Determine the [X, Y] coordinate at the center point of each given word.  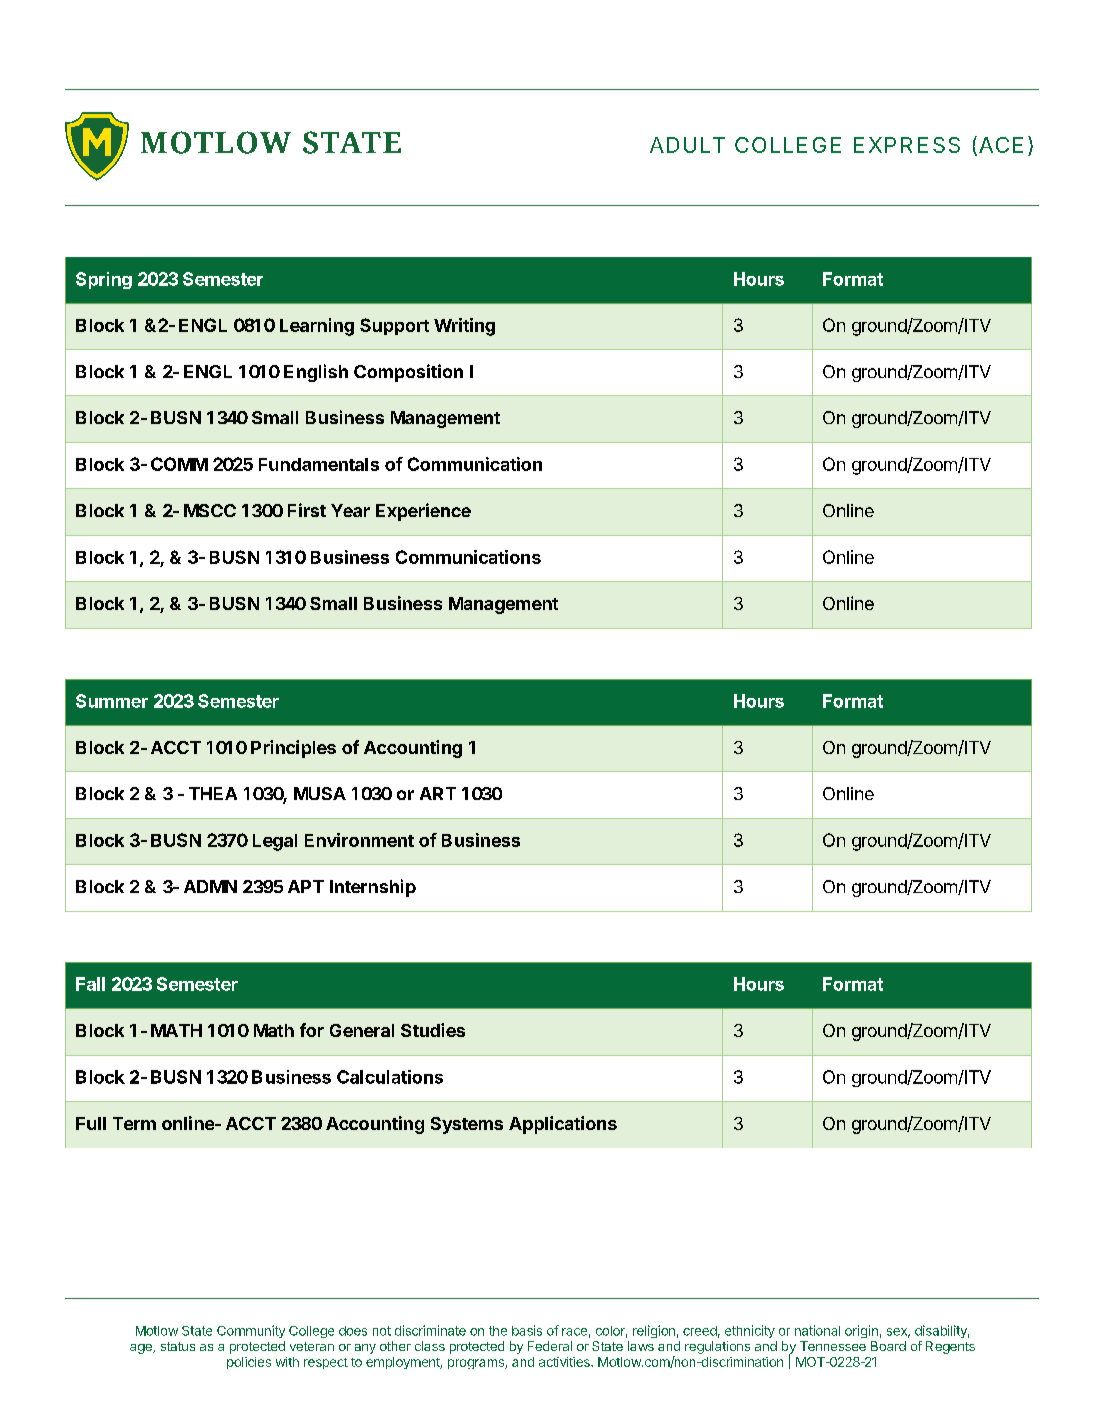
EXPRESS [907, 145]
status [178, 1346]
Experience [423, 512]
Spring [104, 280]
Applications [563, 1125]
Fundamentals [319, 464]
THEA [213, 793]
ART [438, 793]
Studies [433, 1030]
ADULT [687, 145]
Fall [90, 984]
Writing [464, 327]
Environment [359, 840]
